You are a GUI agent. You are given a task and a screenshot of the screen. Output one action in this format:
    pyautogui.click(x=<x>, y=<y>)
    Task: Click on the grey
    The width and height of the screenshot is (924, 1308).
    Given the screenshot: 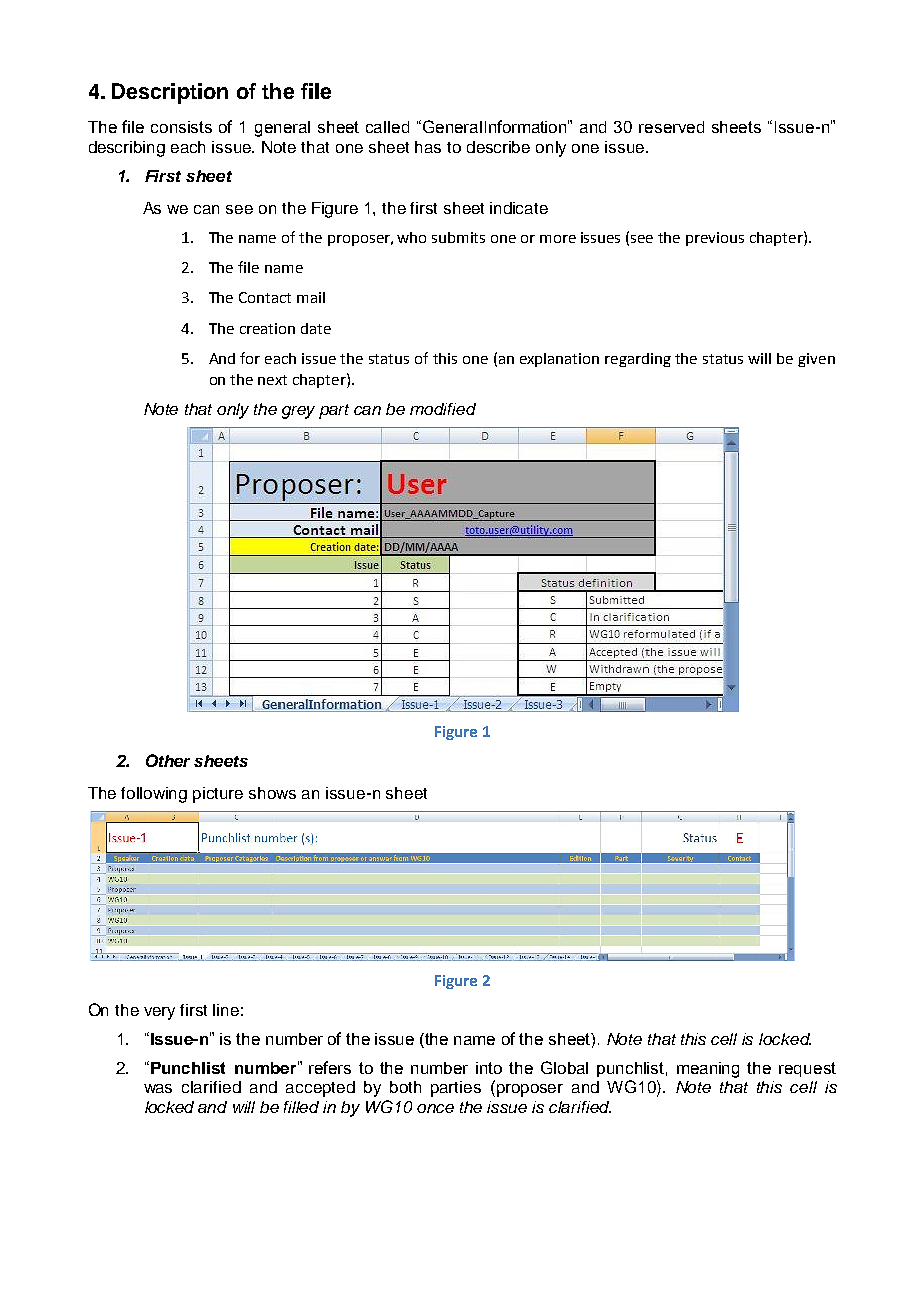 What is the action you would take?
    pyautogui.click(x=298, y=412)
